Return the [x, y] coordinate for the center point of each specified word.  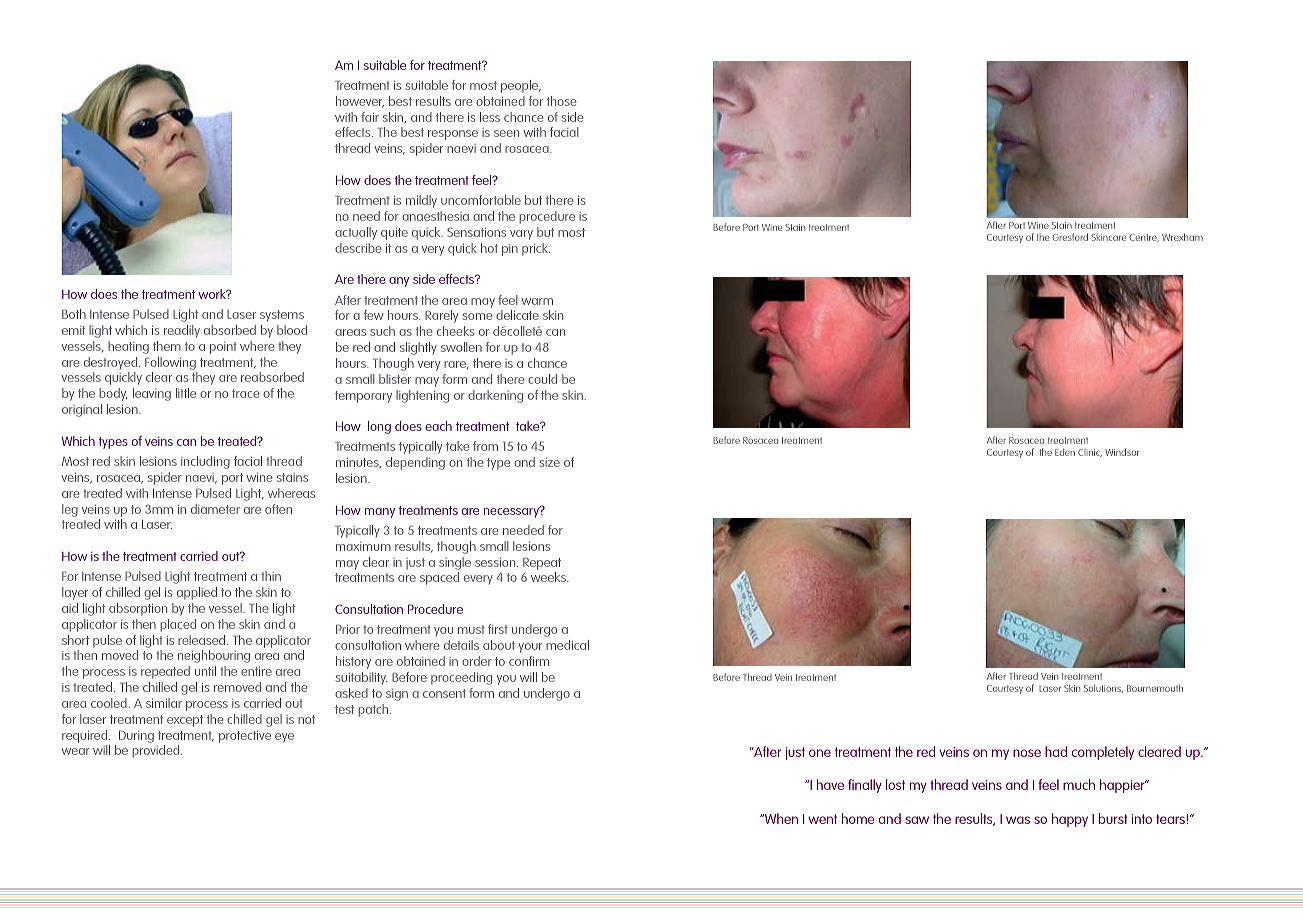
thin [271, 576]
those [562, 101]
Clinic [1090, 453]
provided [157, 751]
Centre [1144, 238]
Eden [1065, 452]
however [360, 102]
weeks [550, 577]
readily [182, 331]
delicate [517, 315]
